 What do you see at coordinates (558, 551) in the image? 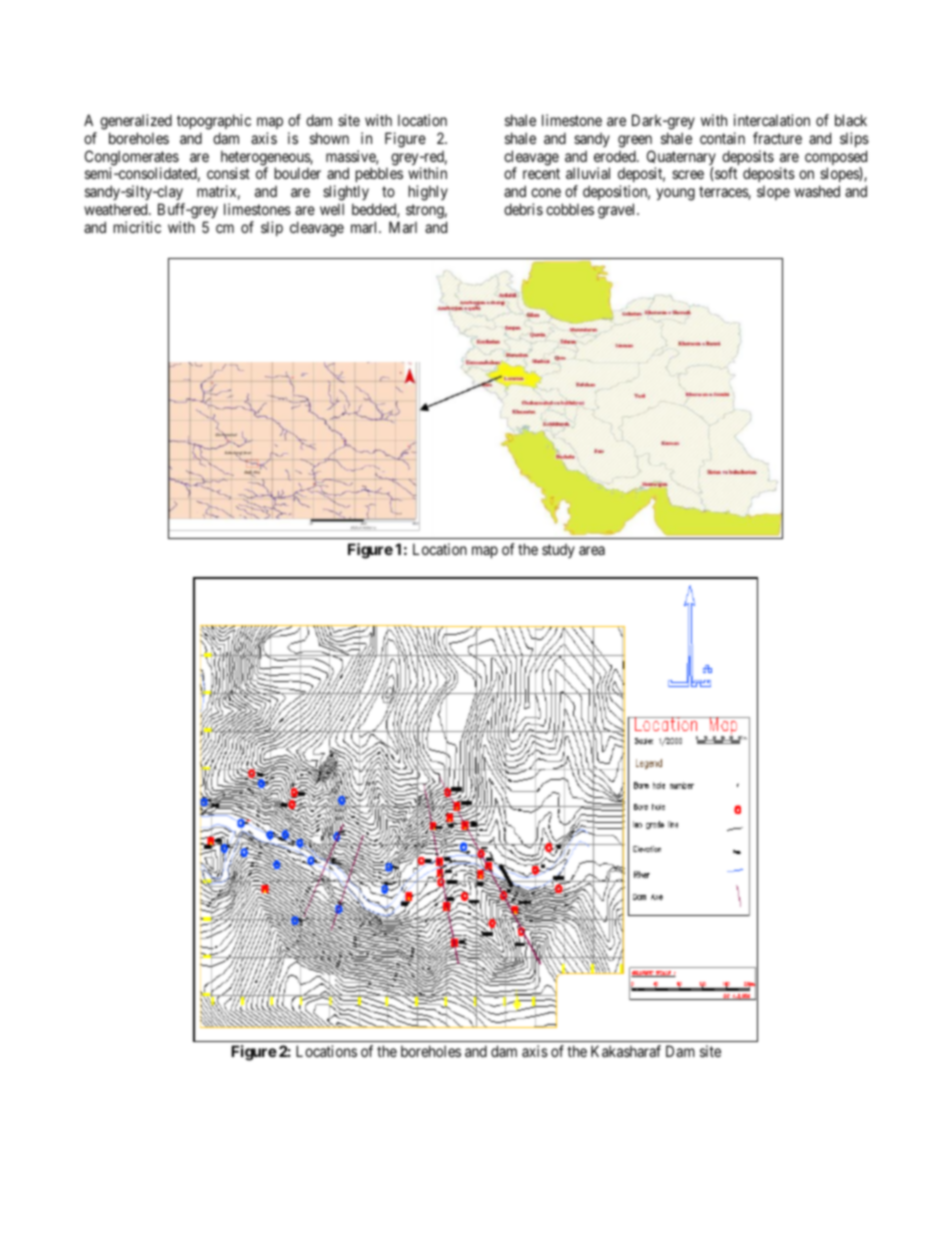
I see `study` at bounding box center [558, 551].
